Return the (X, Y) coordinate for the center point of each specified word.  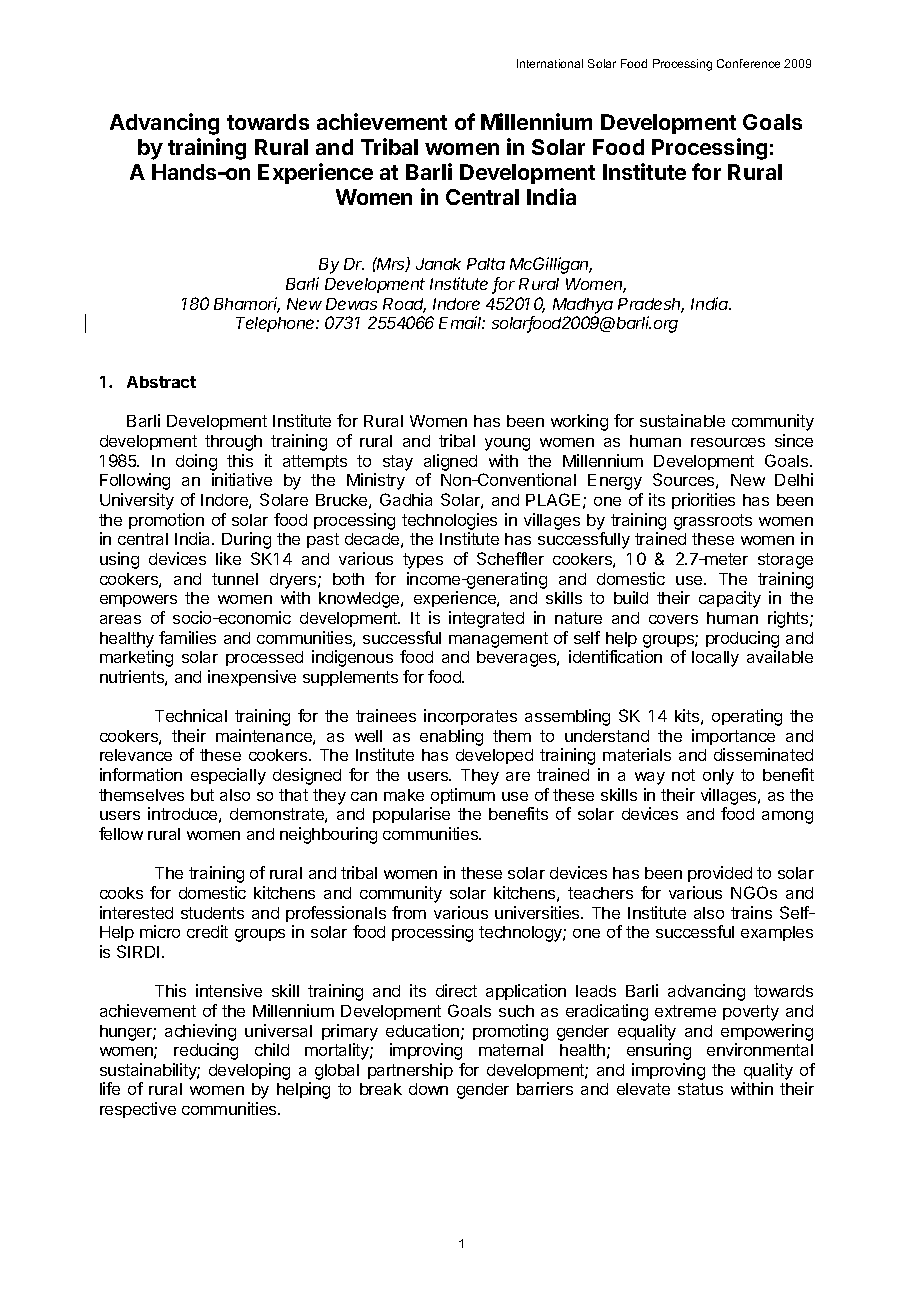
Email (462, 322)
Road (404, 305)
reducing (206, 1051)
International (550, 63)
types (423, 561)
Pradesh (651, 305)
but (202, 795)
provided (720, 874)
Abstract (161, 382)
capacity (730, 599)
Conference (748, 63)
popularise (411, 815)
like (228, 558)
